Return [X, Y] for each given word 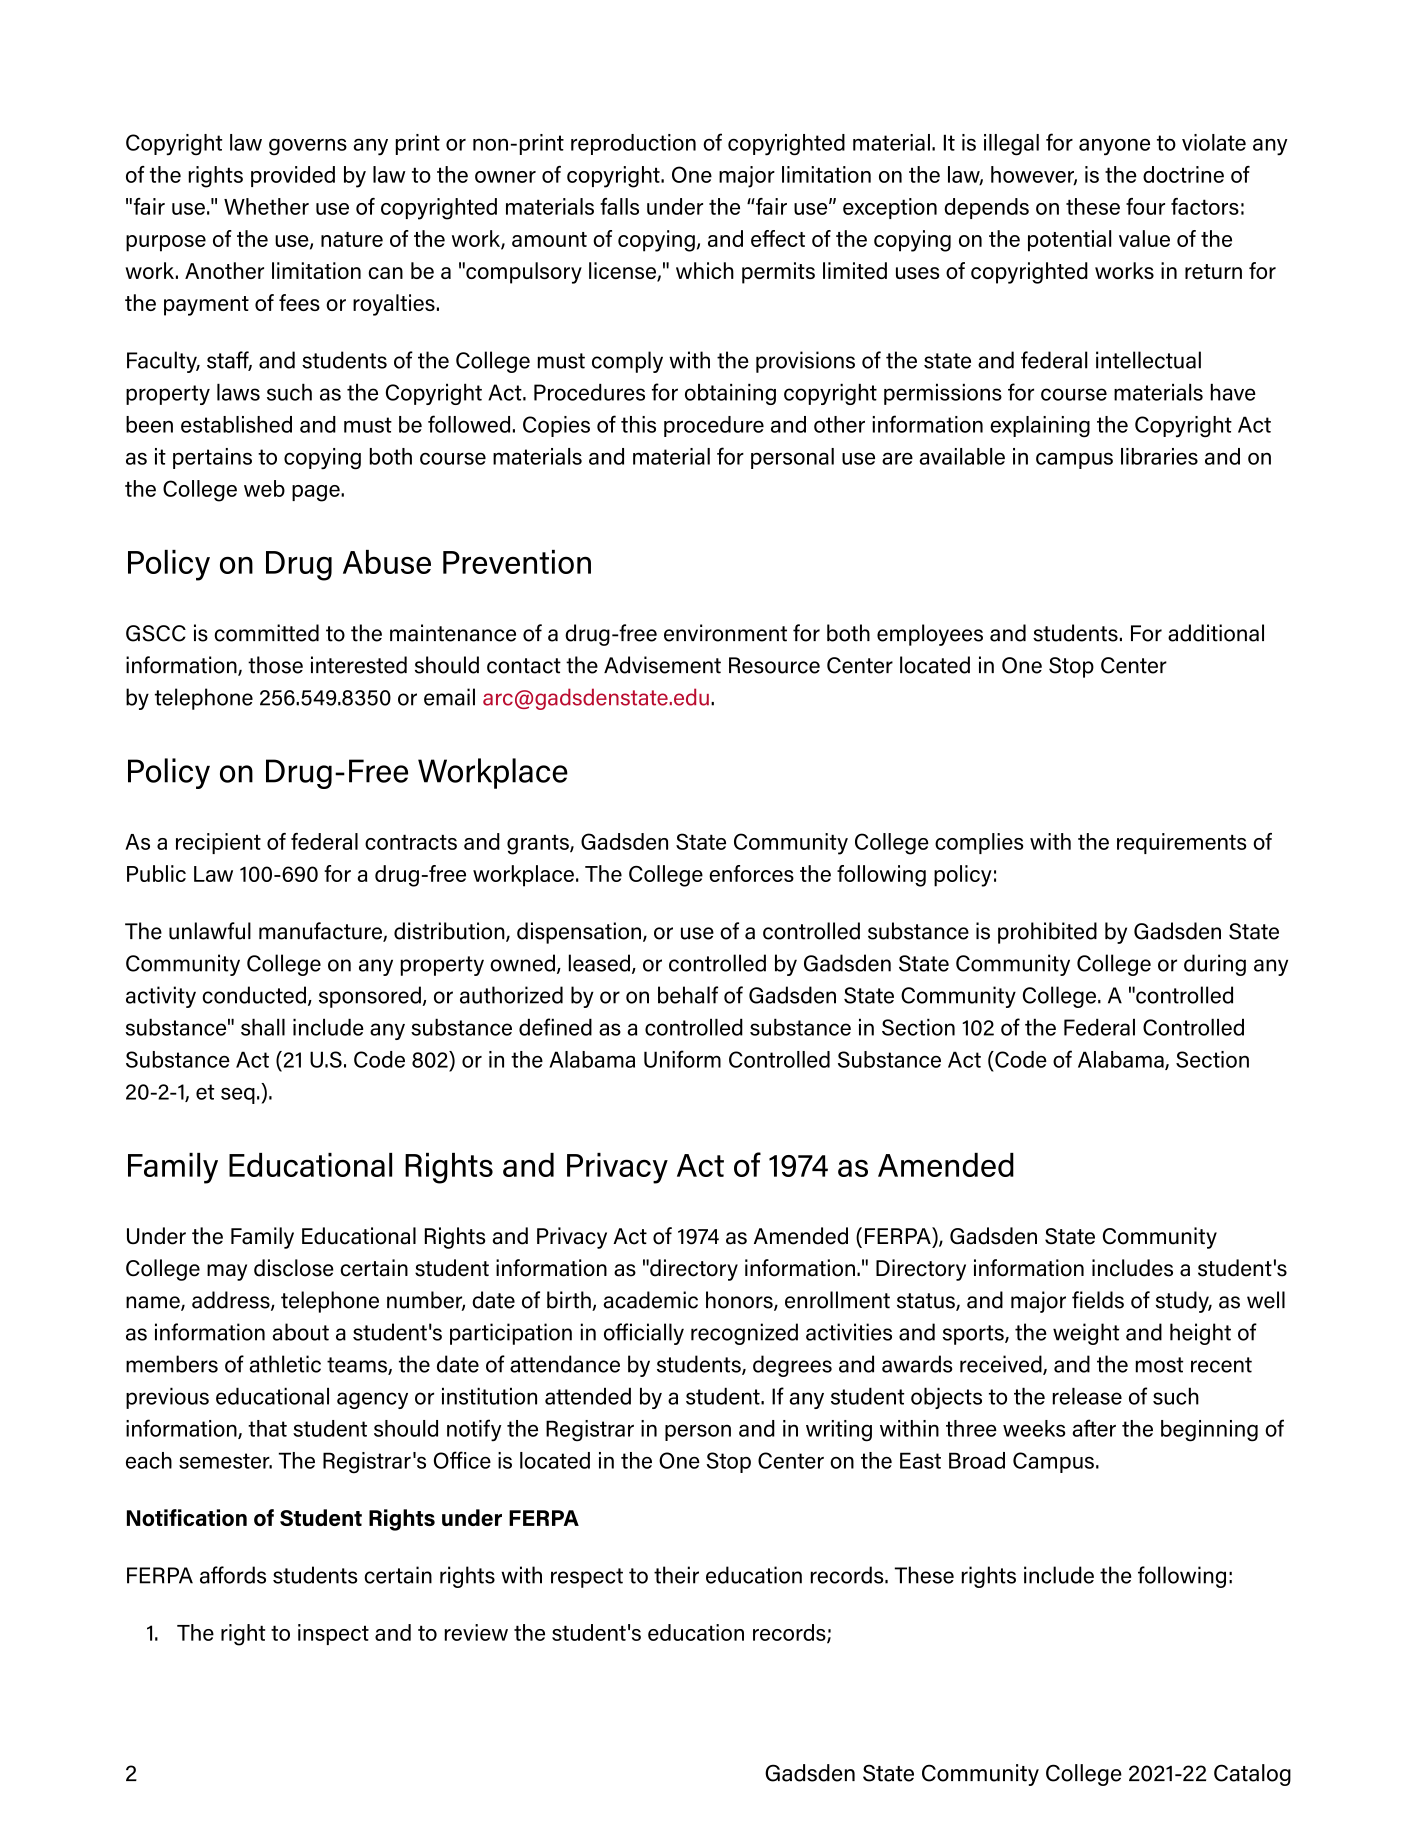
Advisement [662, 665]
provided [293, 176]
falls [619, 206]
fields [1098, 1300]
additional [1216, 633]
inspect [333, 1634]
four [1145, 206]
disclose [294, 1268]
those [275, 665]
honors [740, 1301]
